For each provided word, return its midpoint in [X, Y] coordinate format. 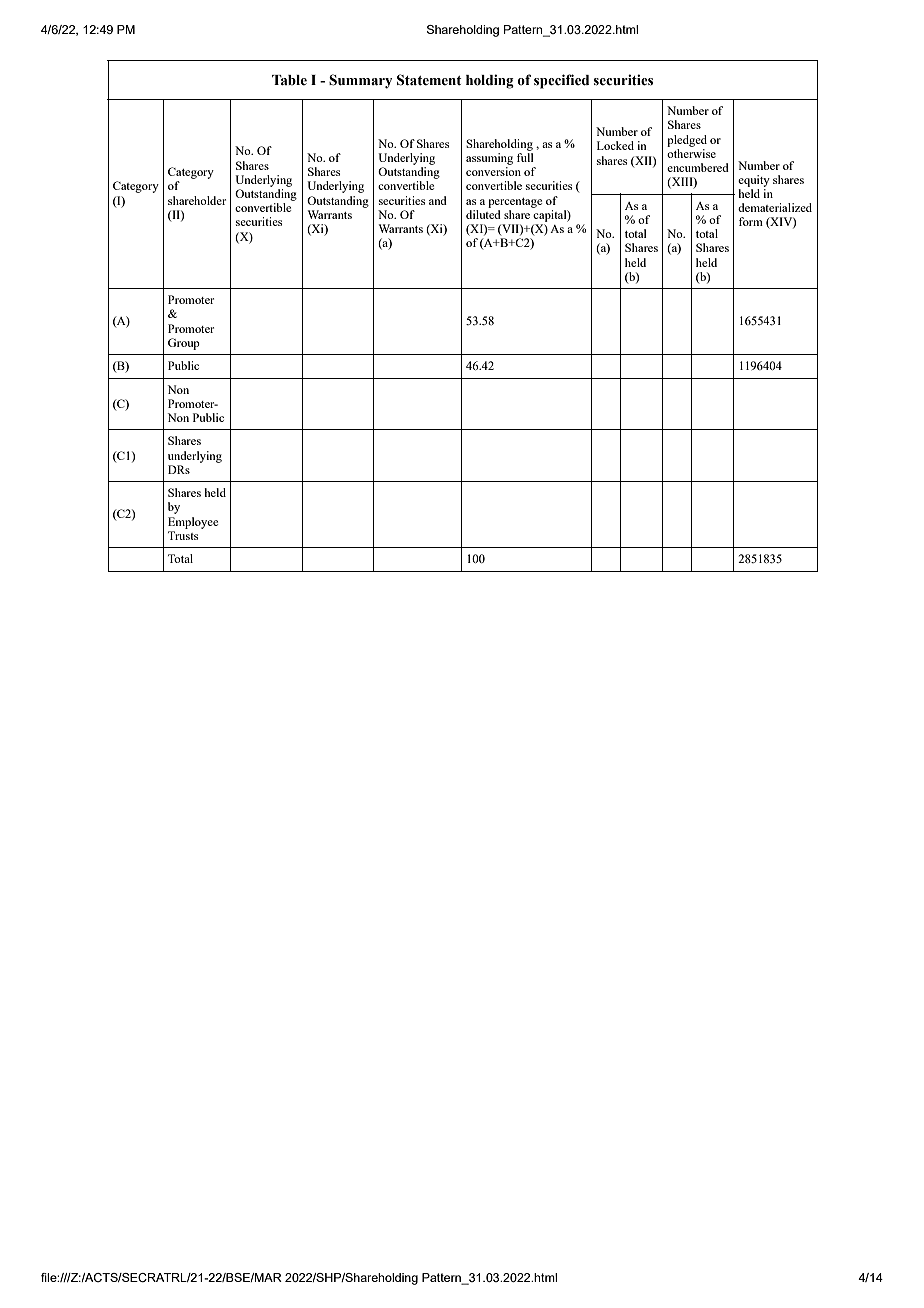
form [751, 221]
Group [184, 344]
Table [289, 80]
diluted [483, 214]
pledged [687, 141]
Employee [193, 523]
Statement [429, 80]
